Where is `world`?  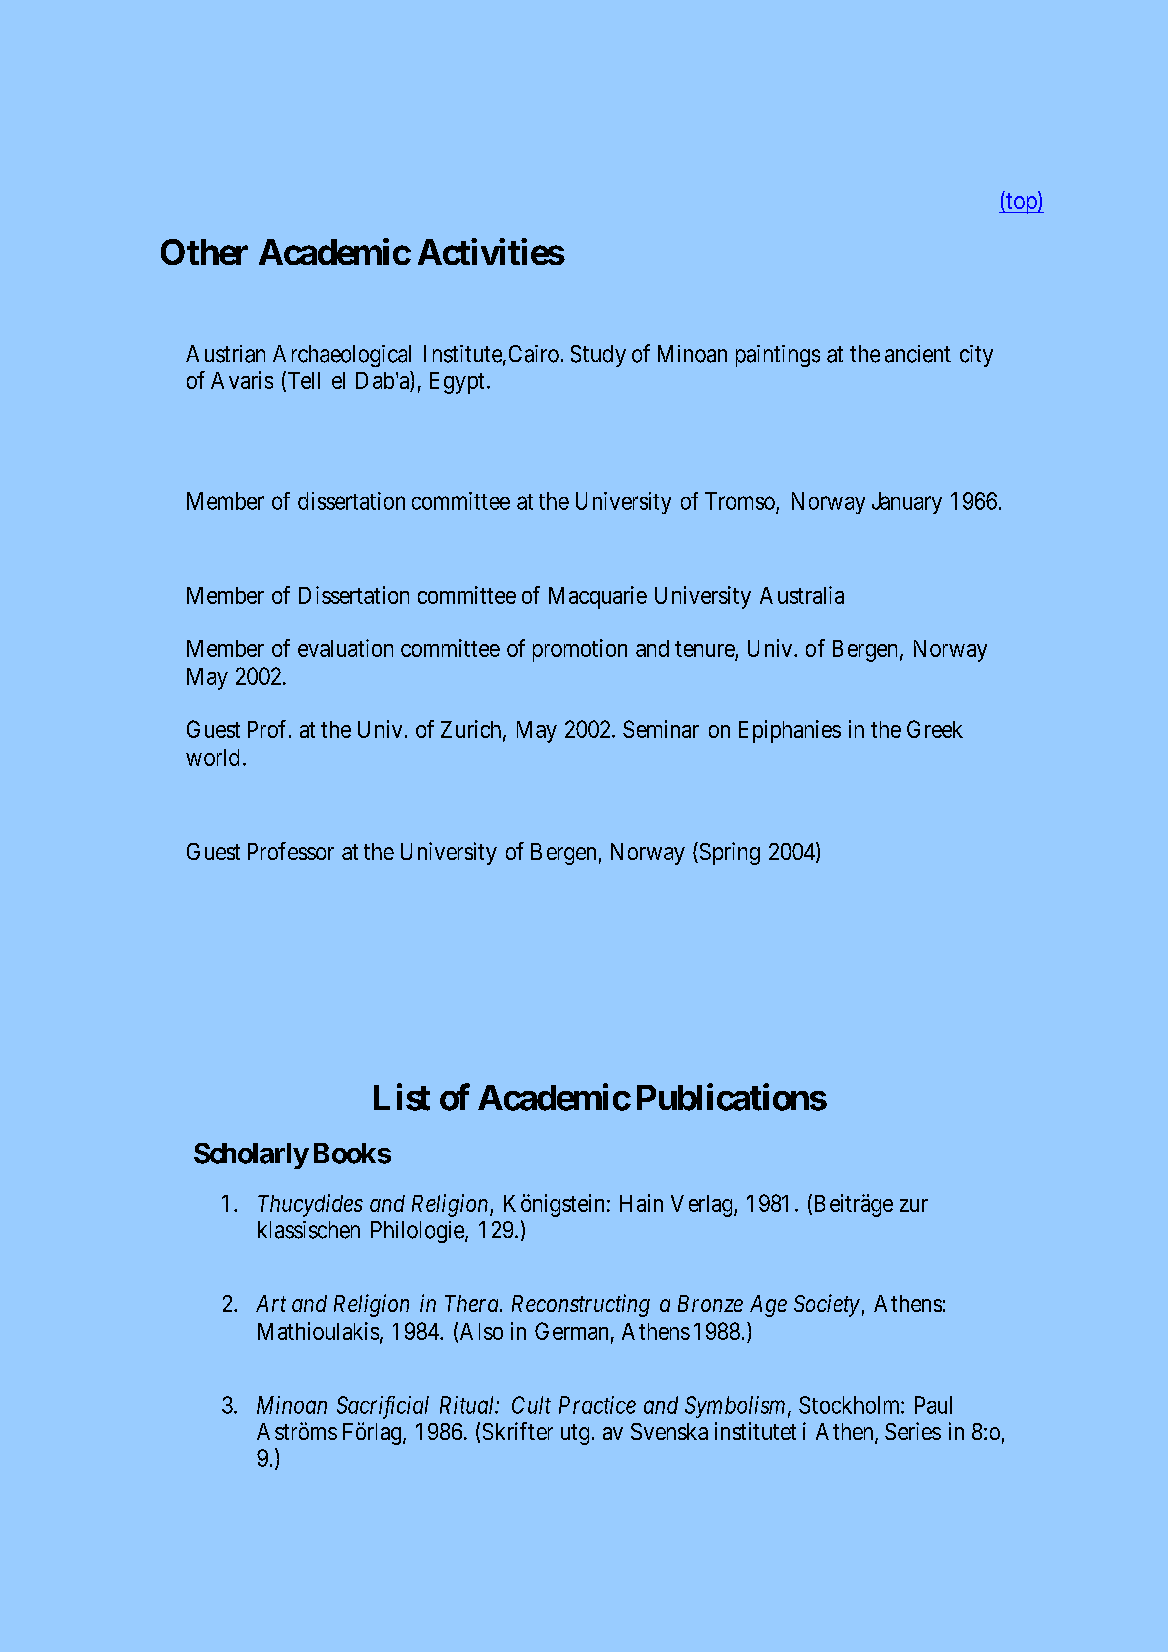 world is located at coordinates (212, 757).
